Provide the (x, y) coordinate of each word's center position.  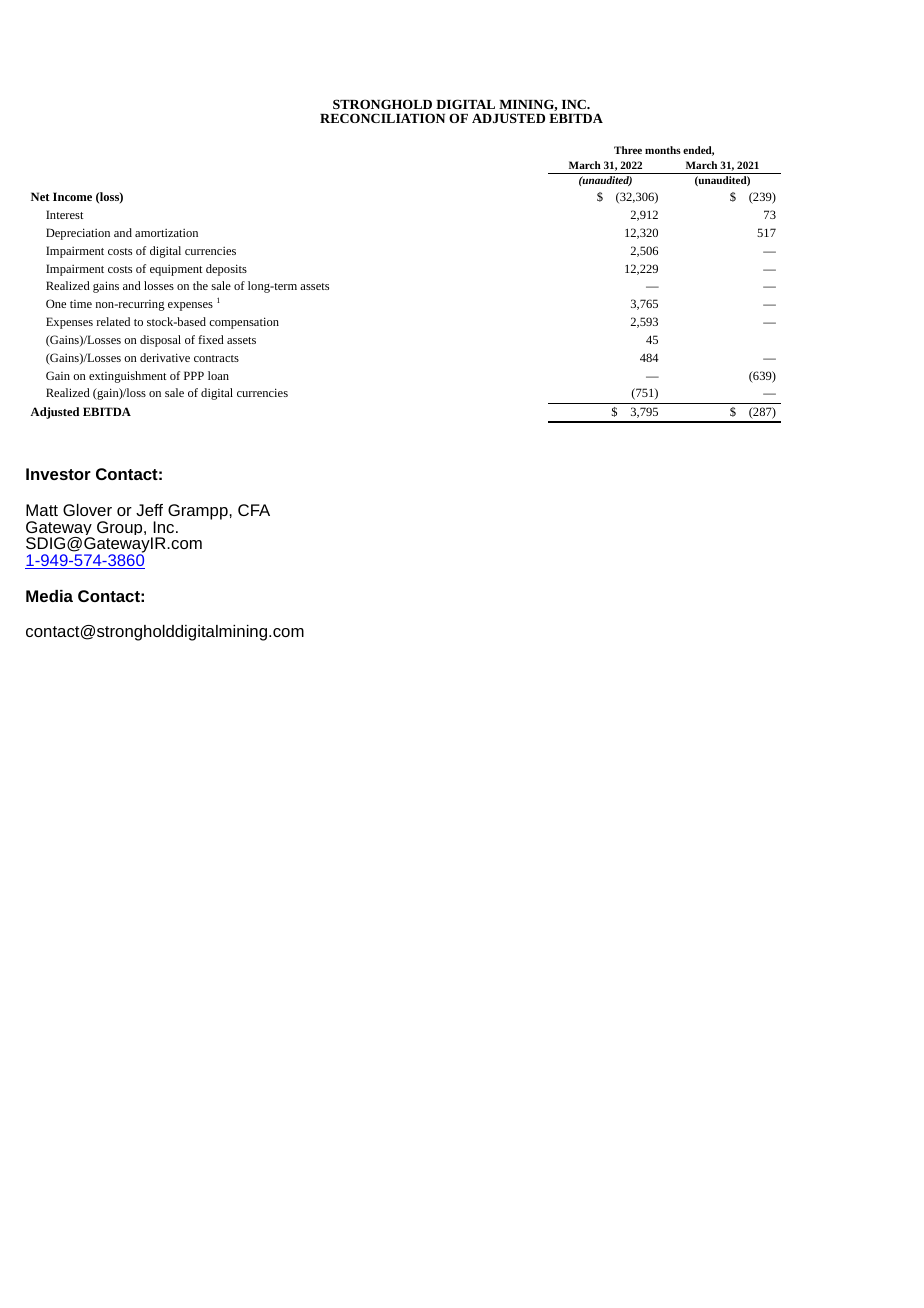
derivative (165, 357)
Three (628, 150)
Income (72, 196)
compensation (244, 323)
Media (49, 596)
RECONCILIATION (382, 118)
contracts (216, 358)
